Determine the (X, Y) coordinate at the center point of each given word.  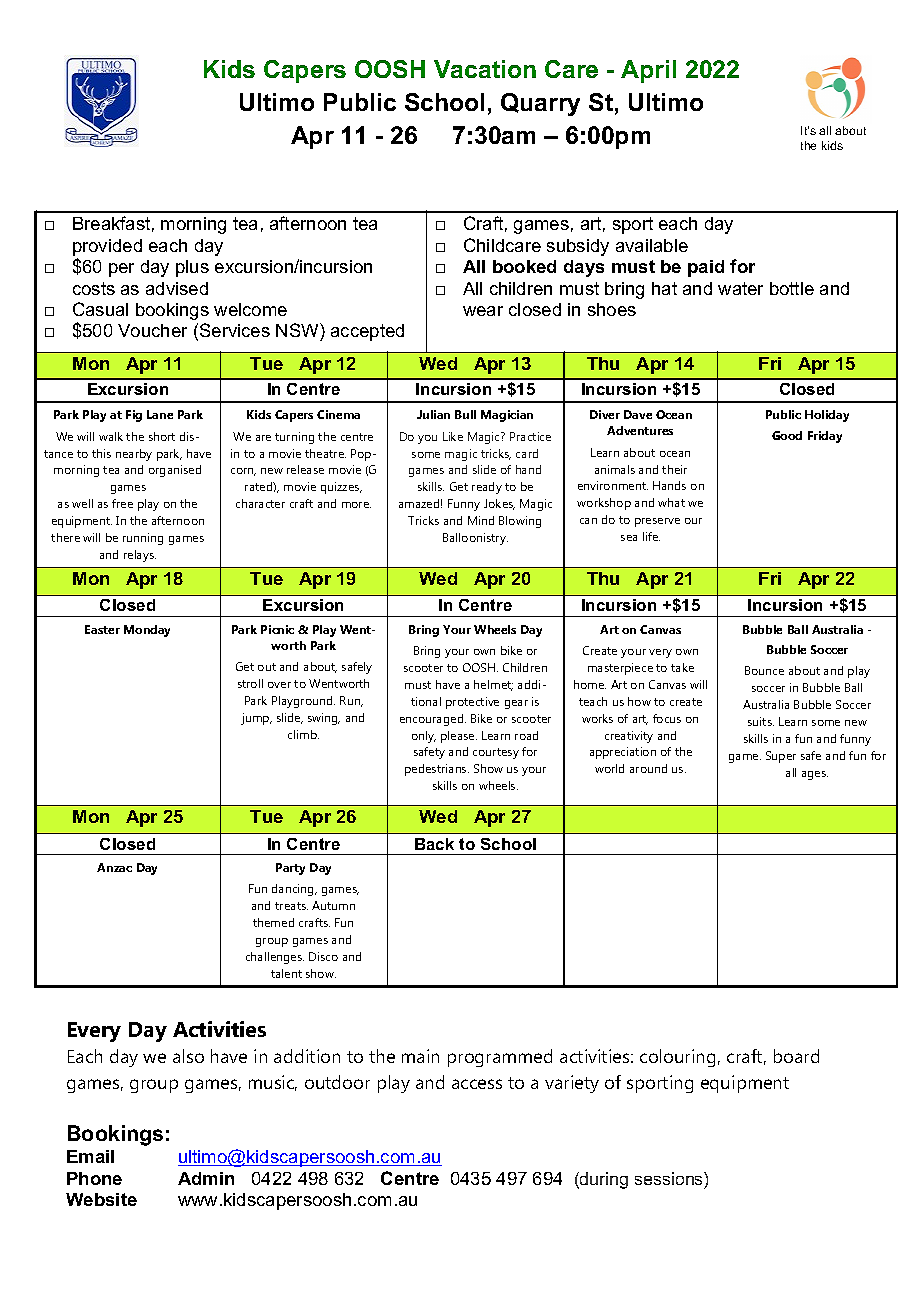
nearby (134, 455)
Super (781, 757)
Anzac (114, 867)
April (648, 71)
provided (107, 247)
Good (787, 435)
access (477, 1084)
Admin (206, 1178)
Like (453, 436)
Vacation (485, 69)
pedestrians (437, 770)
